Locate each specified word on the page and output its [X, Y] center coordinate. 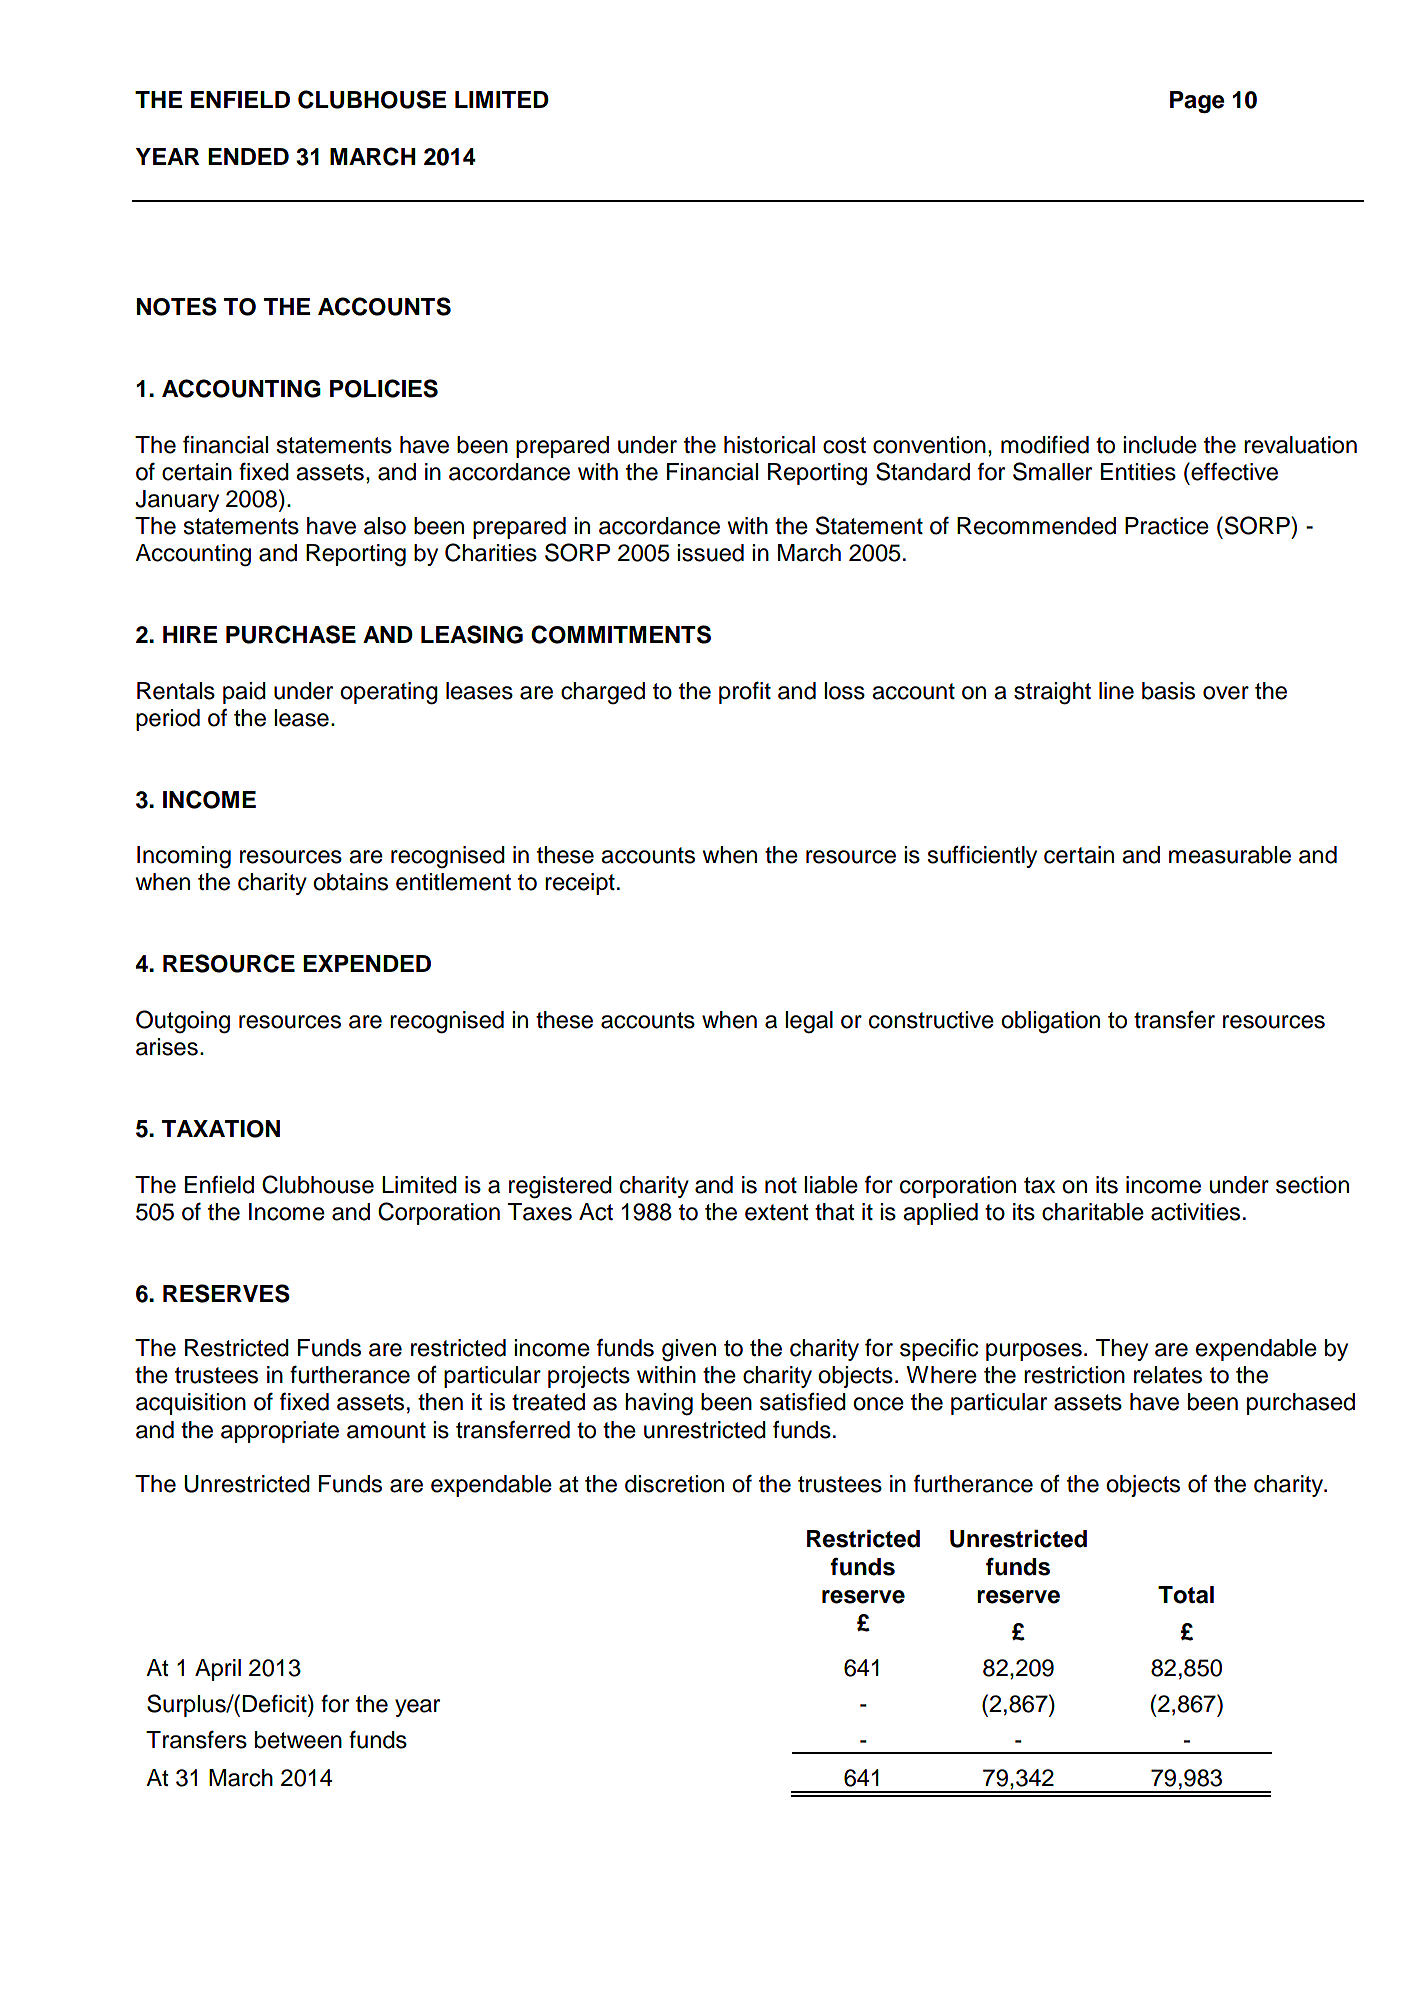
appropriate [280, 1432]
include [1160, 445]
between [298, 1740]
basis [1168, 691]
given [689, 1350]
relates [1168, 1375]
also [385, 526]
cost [844, 445]
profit [745, 692]
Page [1197, 102]
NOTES [177, 306]
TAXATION [221, 1129]
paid [244, 693]
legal [809, 1022]
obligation [1050, 1022]
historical [769, 445]
